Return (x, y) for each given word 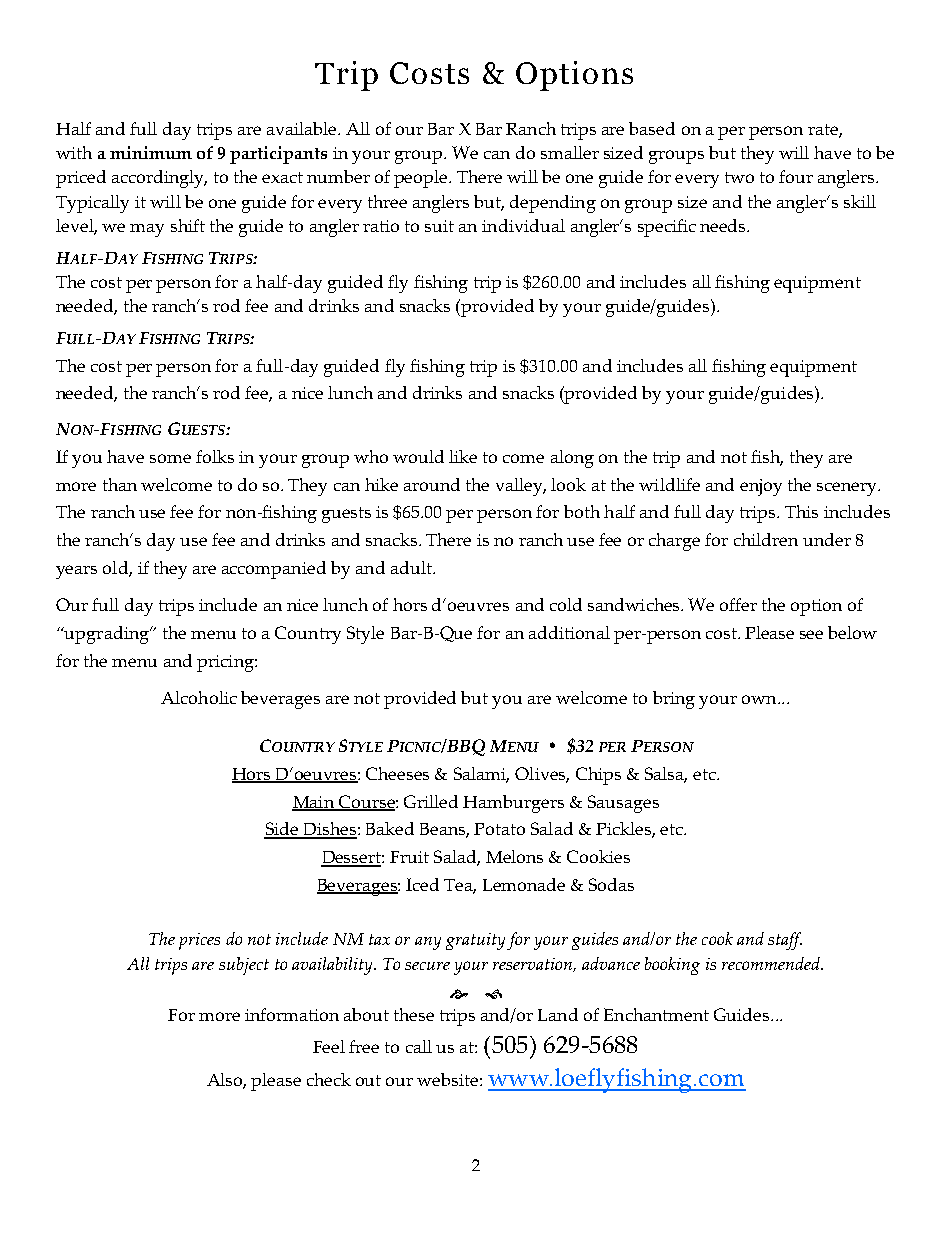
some (170, 458)
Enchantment (656, 1014)
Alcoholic (199, 697)
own (760, 699)
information (292, 1014)
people (422, 179)
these (414, 1014)
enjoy (761, 487)
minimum (151, 152)
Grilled (431, 801)
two (739, 177)
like (463, 456)
